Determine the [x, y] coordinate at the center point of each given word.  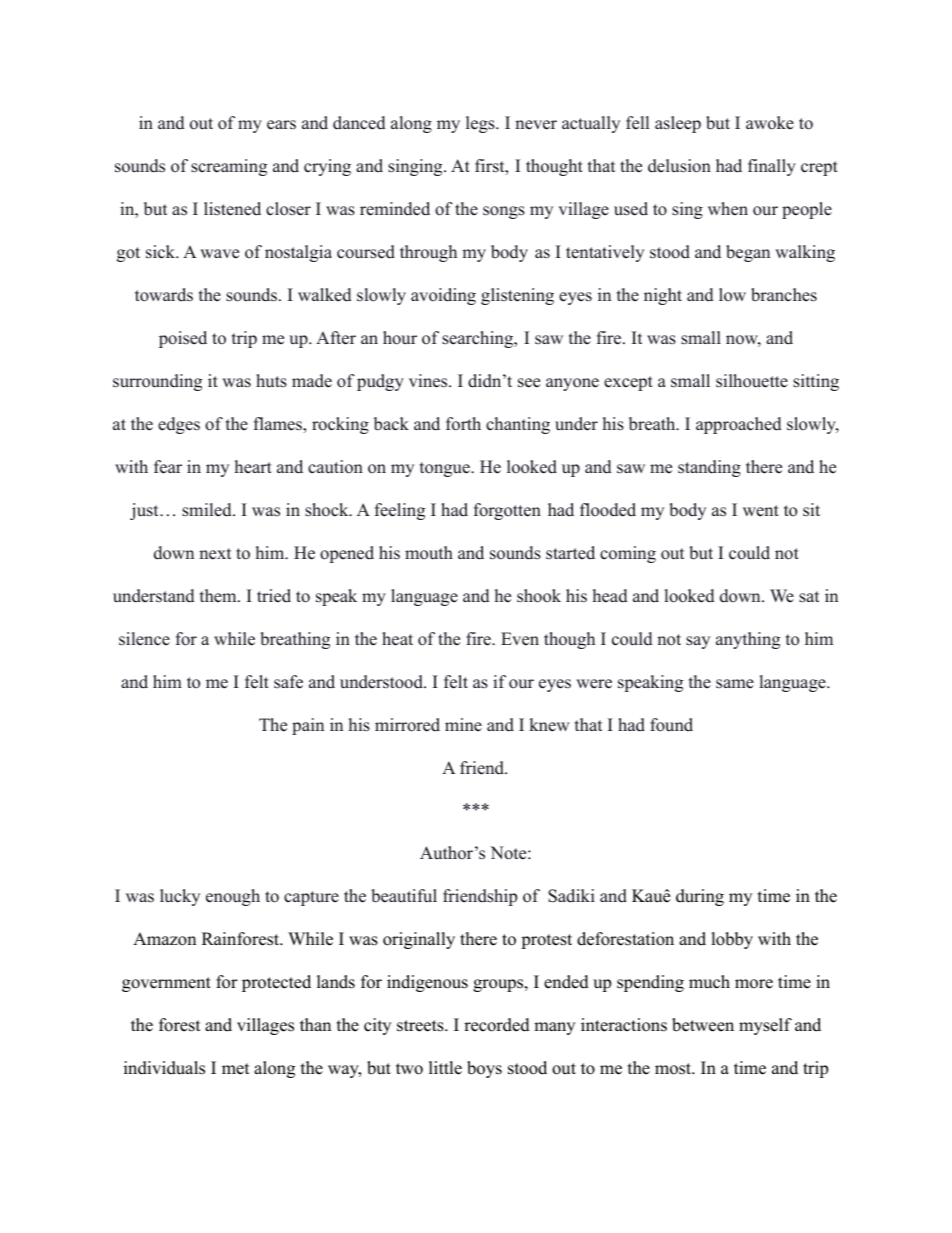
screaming [229, 167]
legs [481, 124]
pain [308, 726]
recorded [497, 1025]
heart [253, 467]
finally [772, 167]
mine [463, 725]
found [671, 725]
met [236, 1069]
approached [739, 425]
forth [463, 424]
